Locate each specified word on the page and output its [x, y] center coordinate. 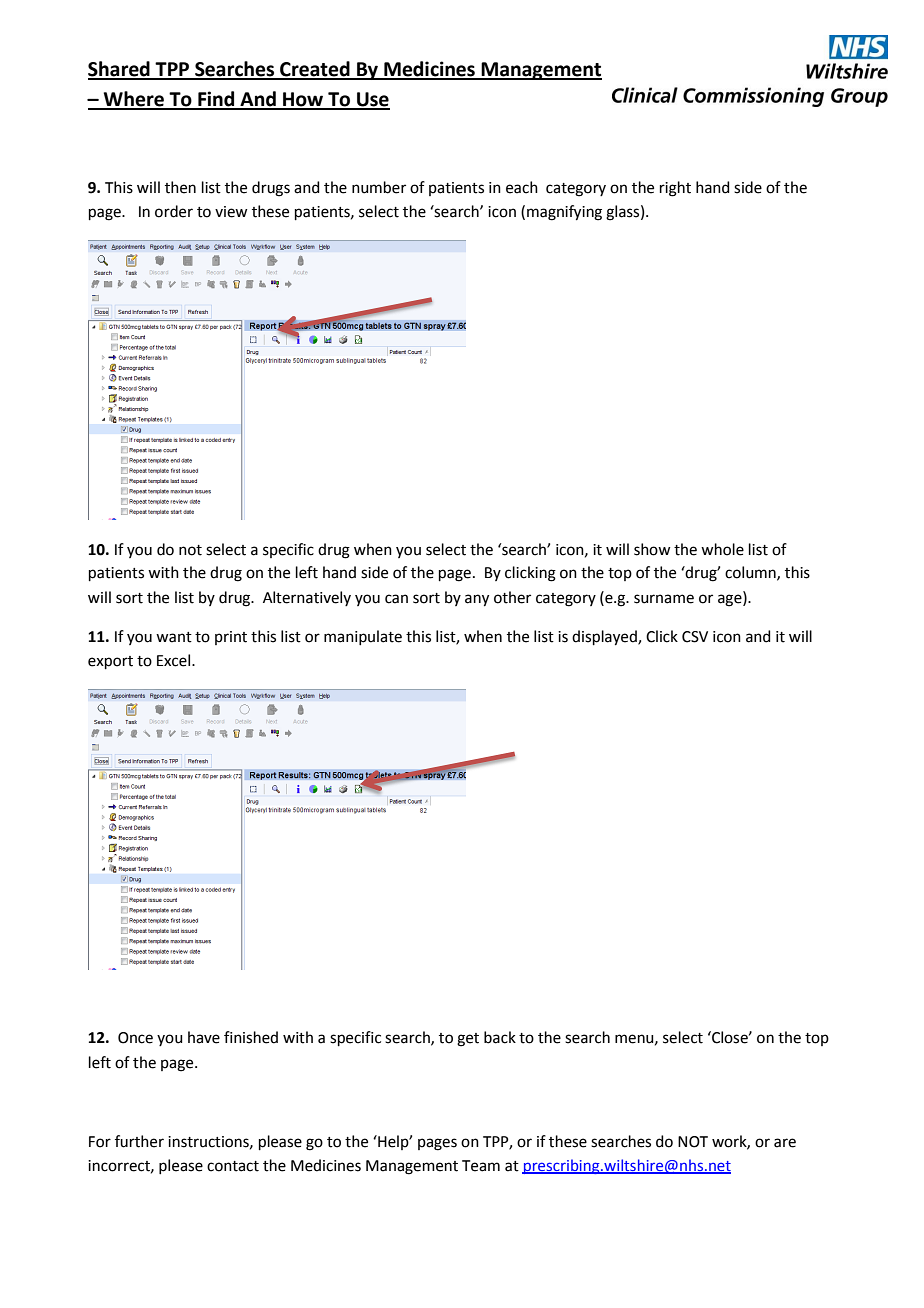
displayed [605, 638]
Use [372, 100]
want [174, 637]
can [396, 599]
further [139, 1141]
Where [134, 100]
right [675, 189]
